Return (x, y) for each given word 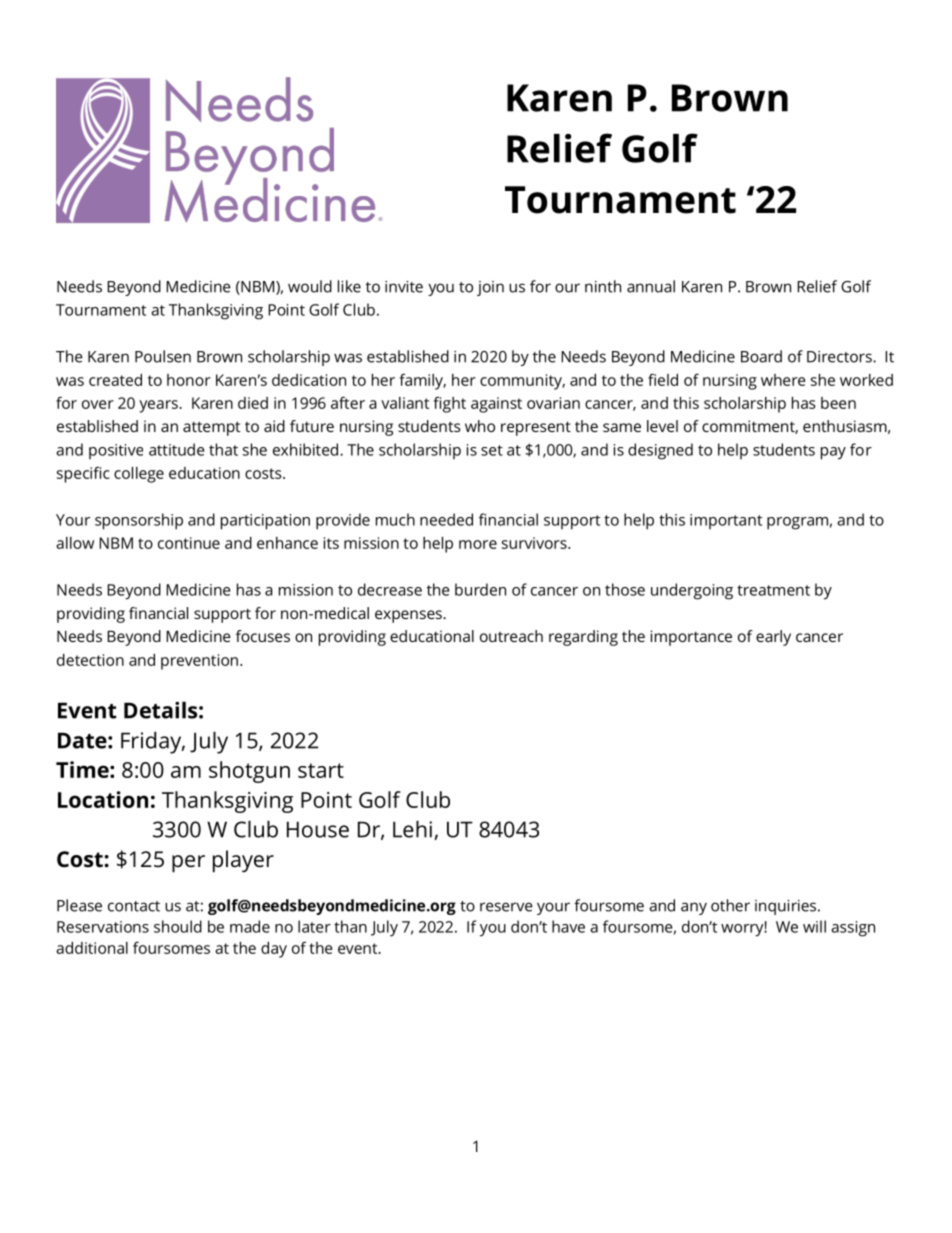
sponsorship (139, 521)
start (321, 770)
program (797, 523)
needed (446, 519)
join (490, 288)
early (773, 638)
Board (761, 356)
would (310, 286)
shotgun (249, 772)
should (178, 926)
